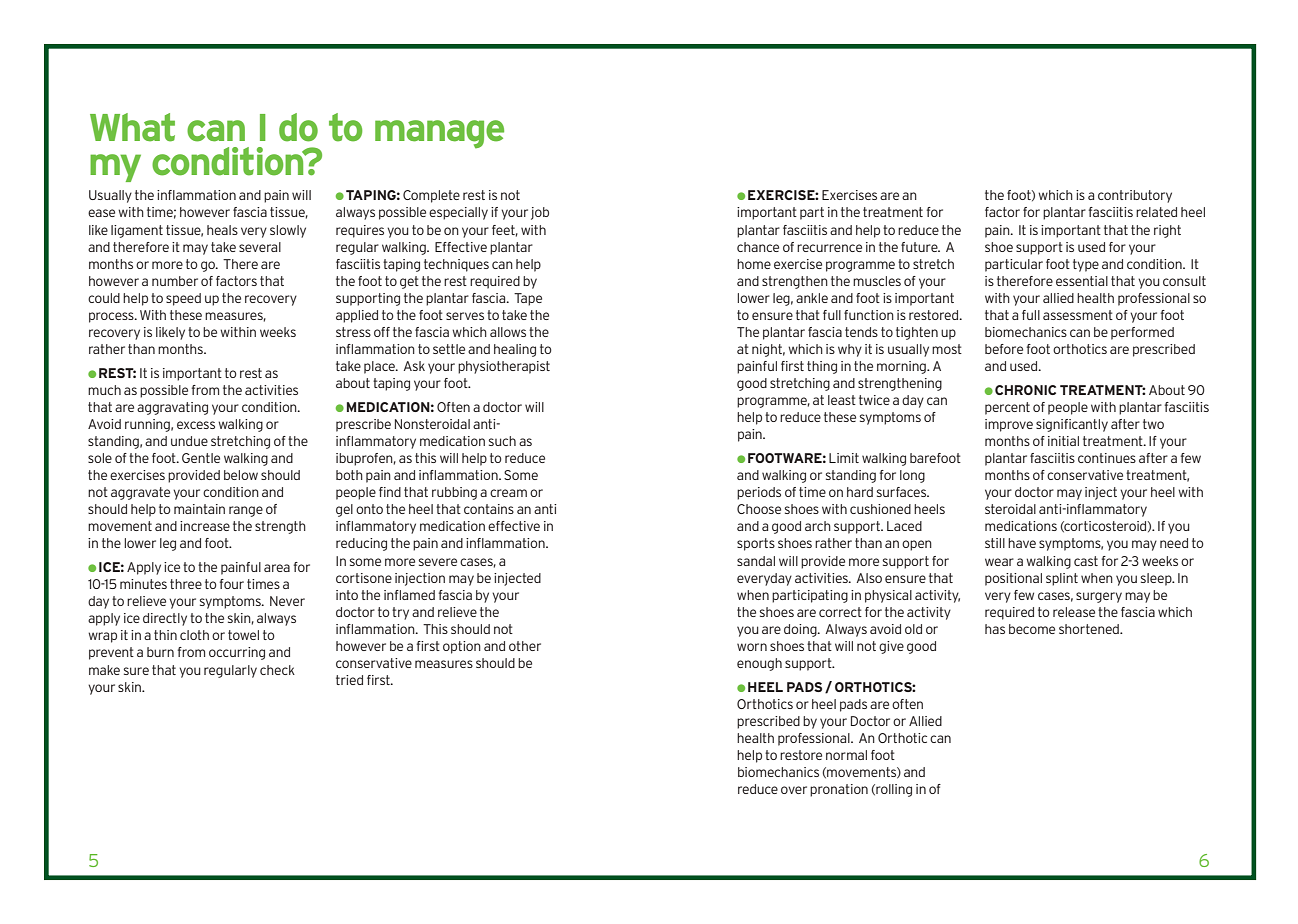 This image has width=1298, height=924. I want to click on contributory, so click(1135, 196).
